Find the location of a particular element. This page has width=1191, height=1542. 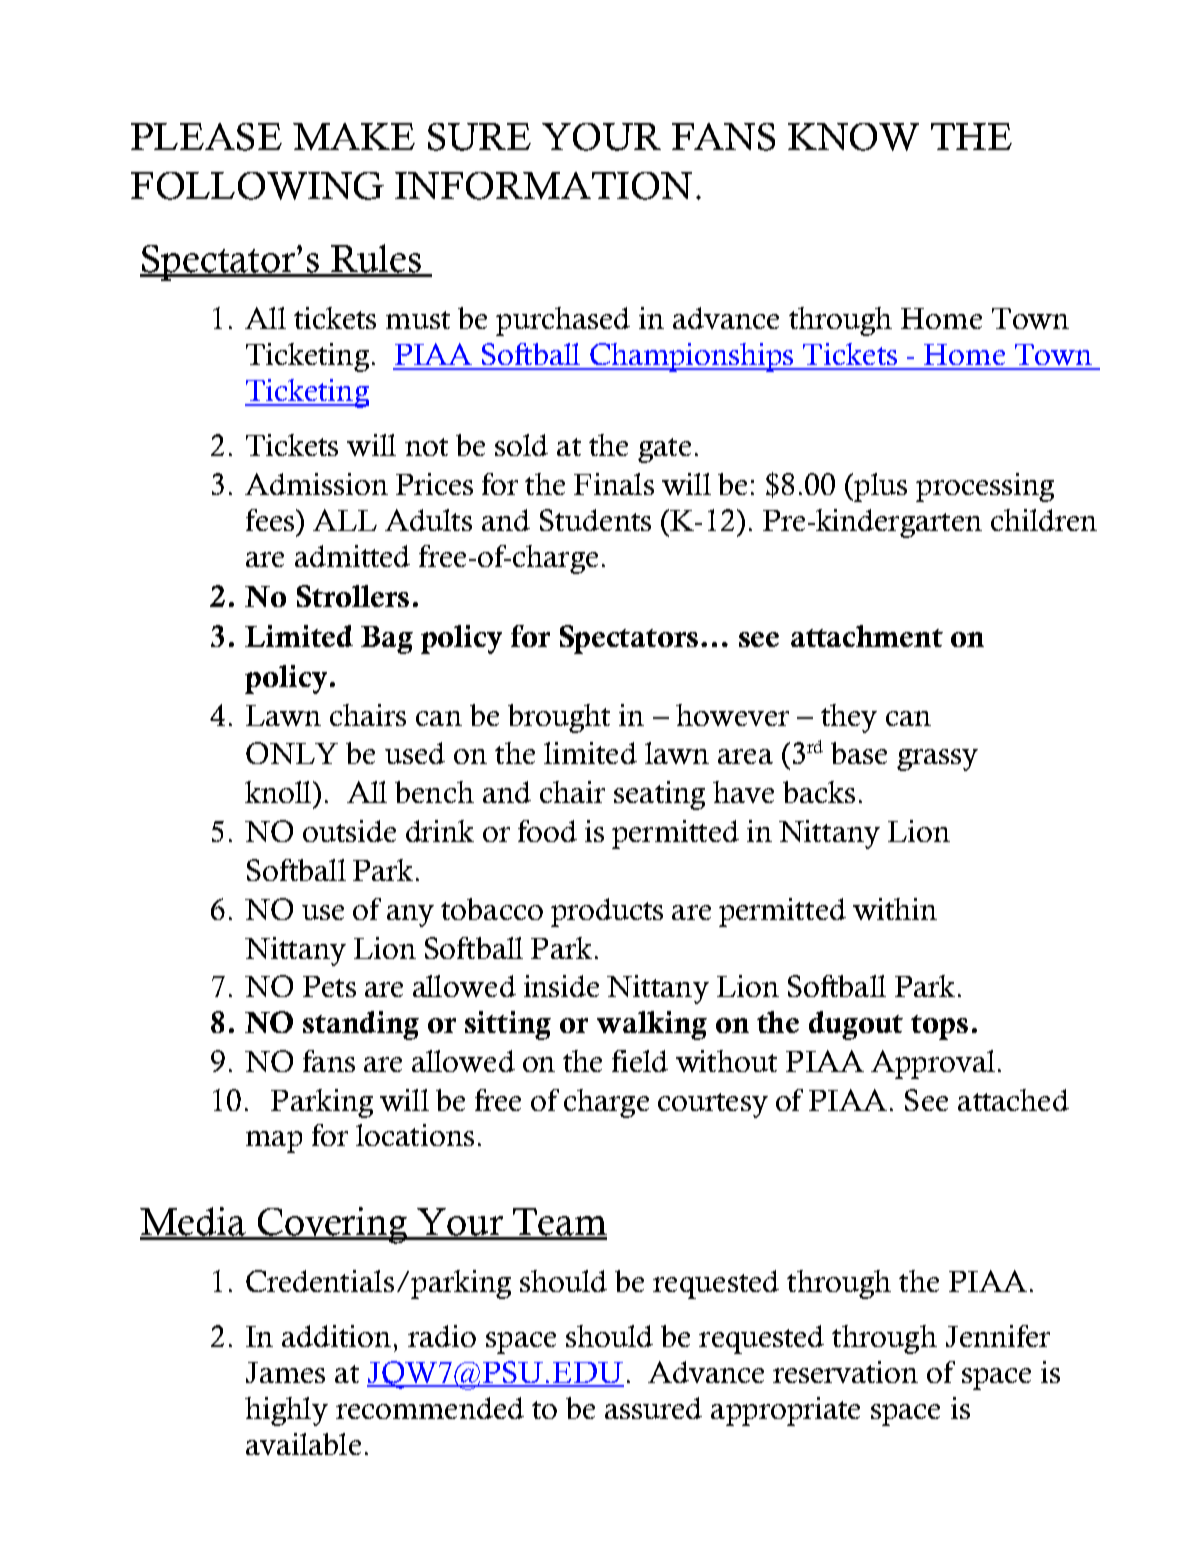

KNOW is located at coordinates (853, 137).
